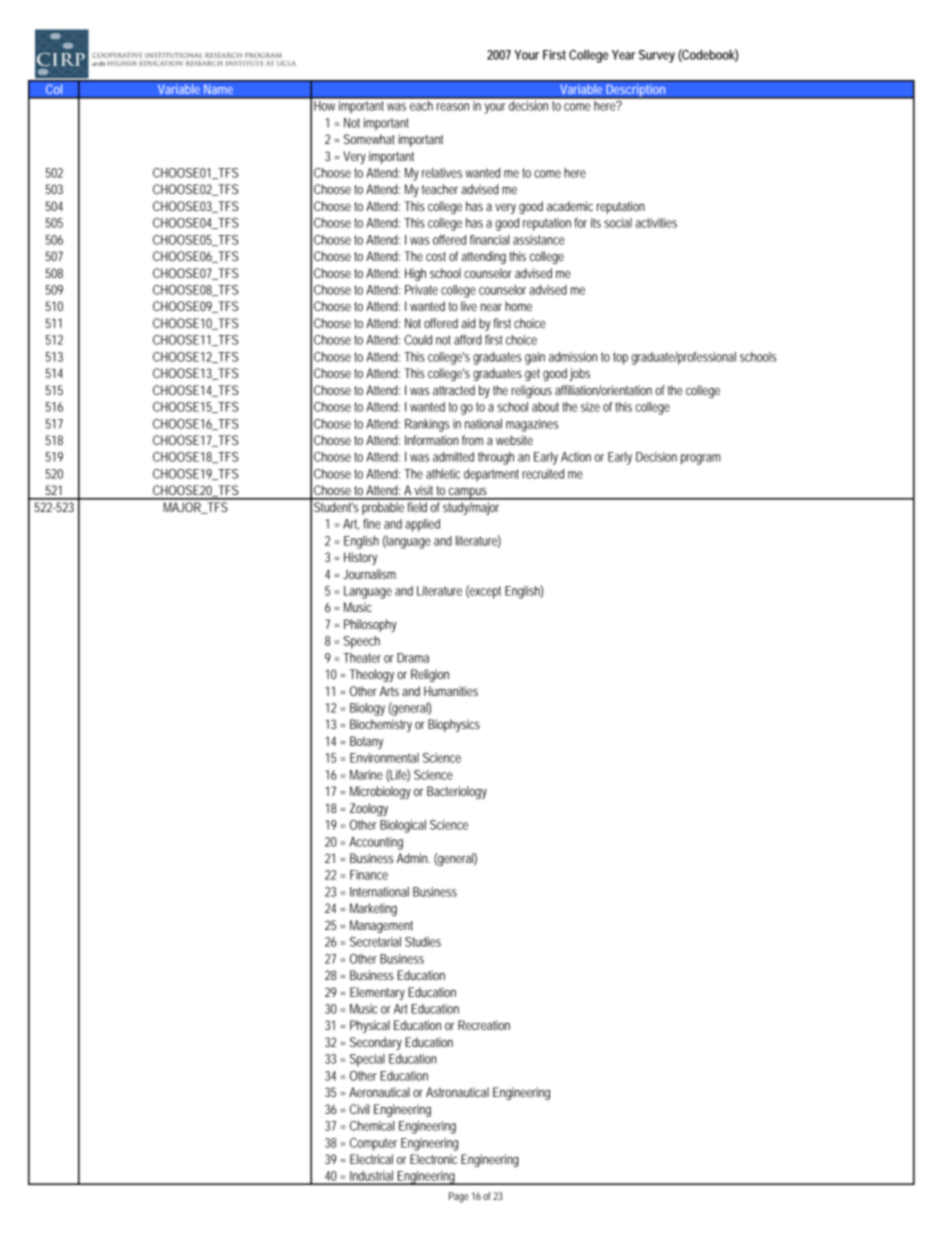 This screenshot has width=952, height=1233. What do you see at coordinates (453, 107) in the screenshot?
I see `reason` at bounding box center [453, 107].
